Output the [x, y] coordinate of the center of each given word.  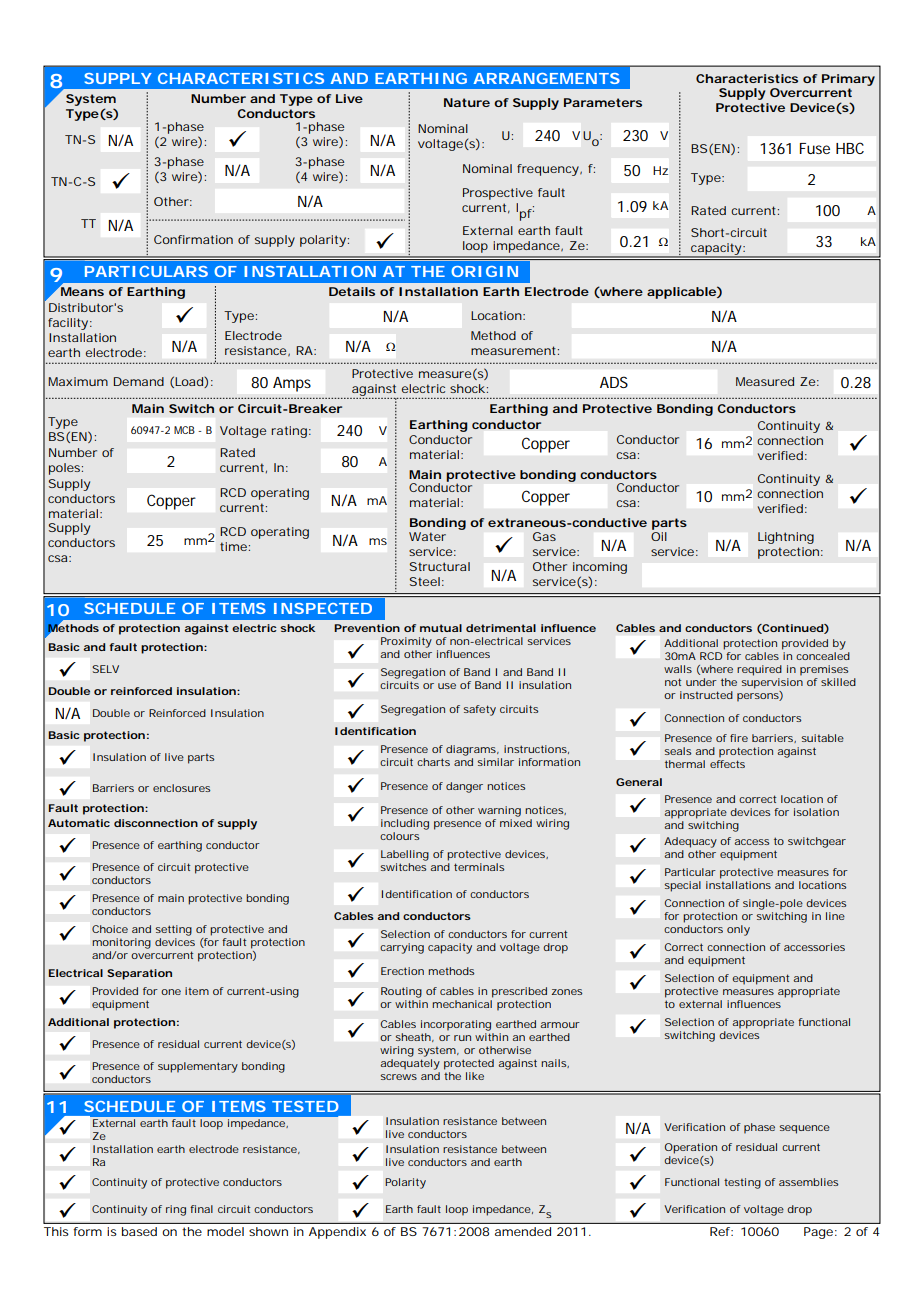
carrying [402, 948]
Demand [139, 381]
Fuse [815, 148]
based [139, 1231]
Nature [467, 102]
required [759, 670]
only [738, 930]
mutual [441, 628]
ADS [614, 382]
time [233, 546]
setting [173, 930]
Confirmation [193, 239]
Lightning [786, 538]
